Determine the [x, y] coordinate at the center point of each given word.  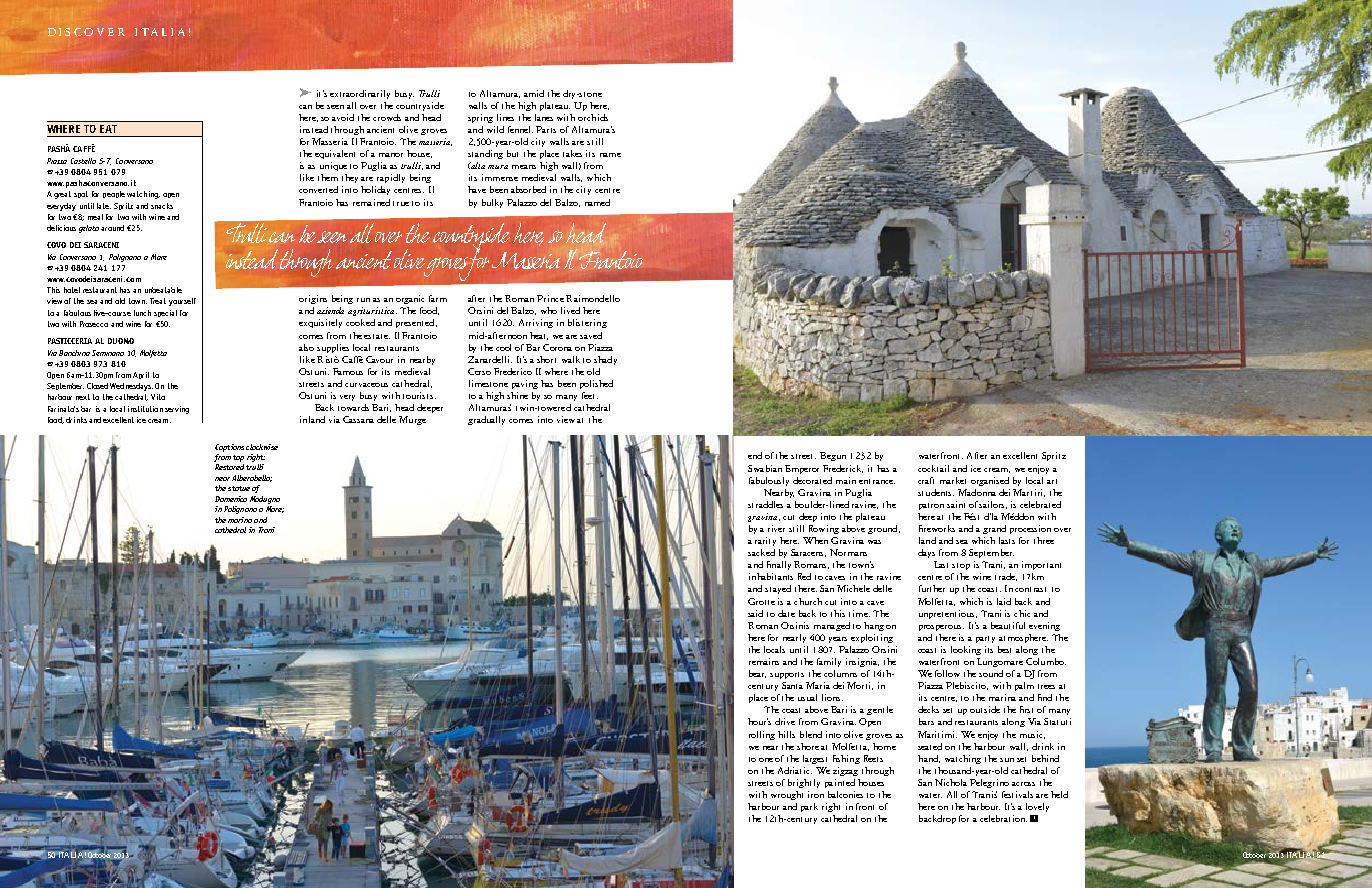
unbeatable [163, 290]
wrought [787, 795]
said [755, 613]
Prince [550, 298]
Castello [83, 161]
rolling [762, 735]
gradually [486, 420]
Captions [229, 448]
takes [572, 153]
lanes [544, 117]
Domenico [231, 499]
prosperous [941, 628]
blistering [587, 323]
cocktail [933, 468]
